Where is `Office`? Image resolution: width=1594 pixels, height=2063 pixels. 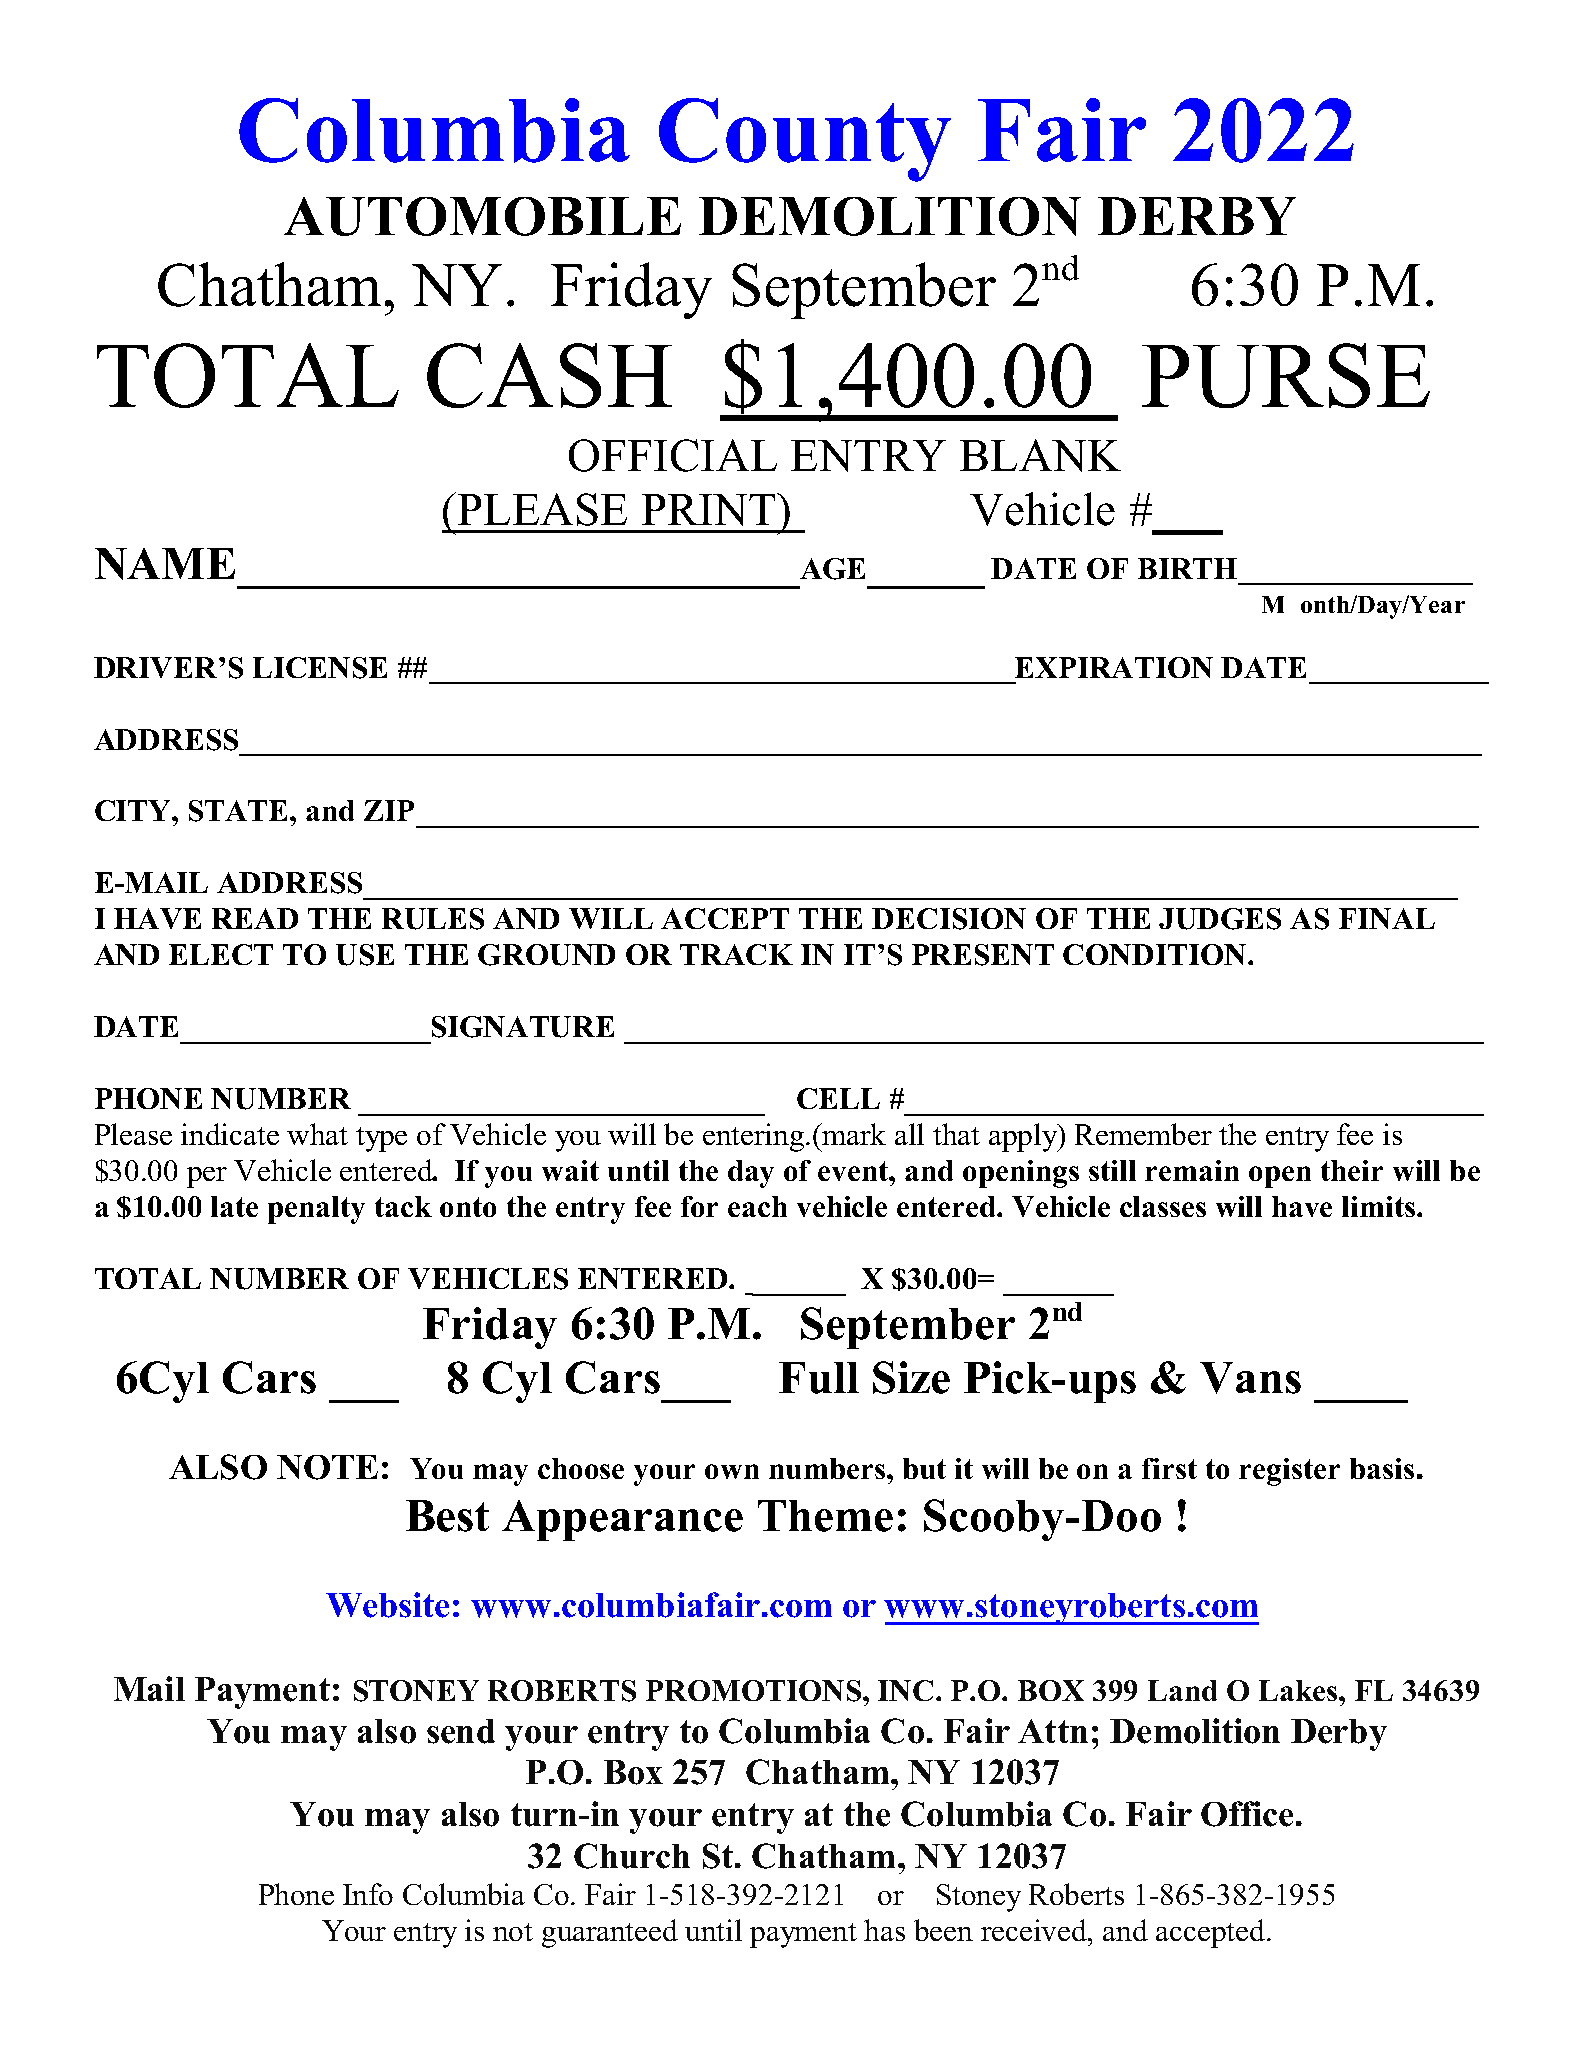 Office is located at coordinates (1247, 1814).
